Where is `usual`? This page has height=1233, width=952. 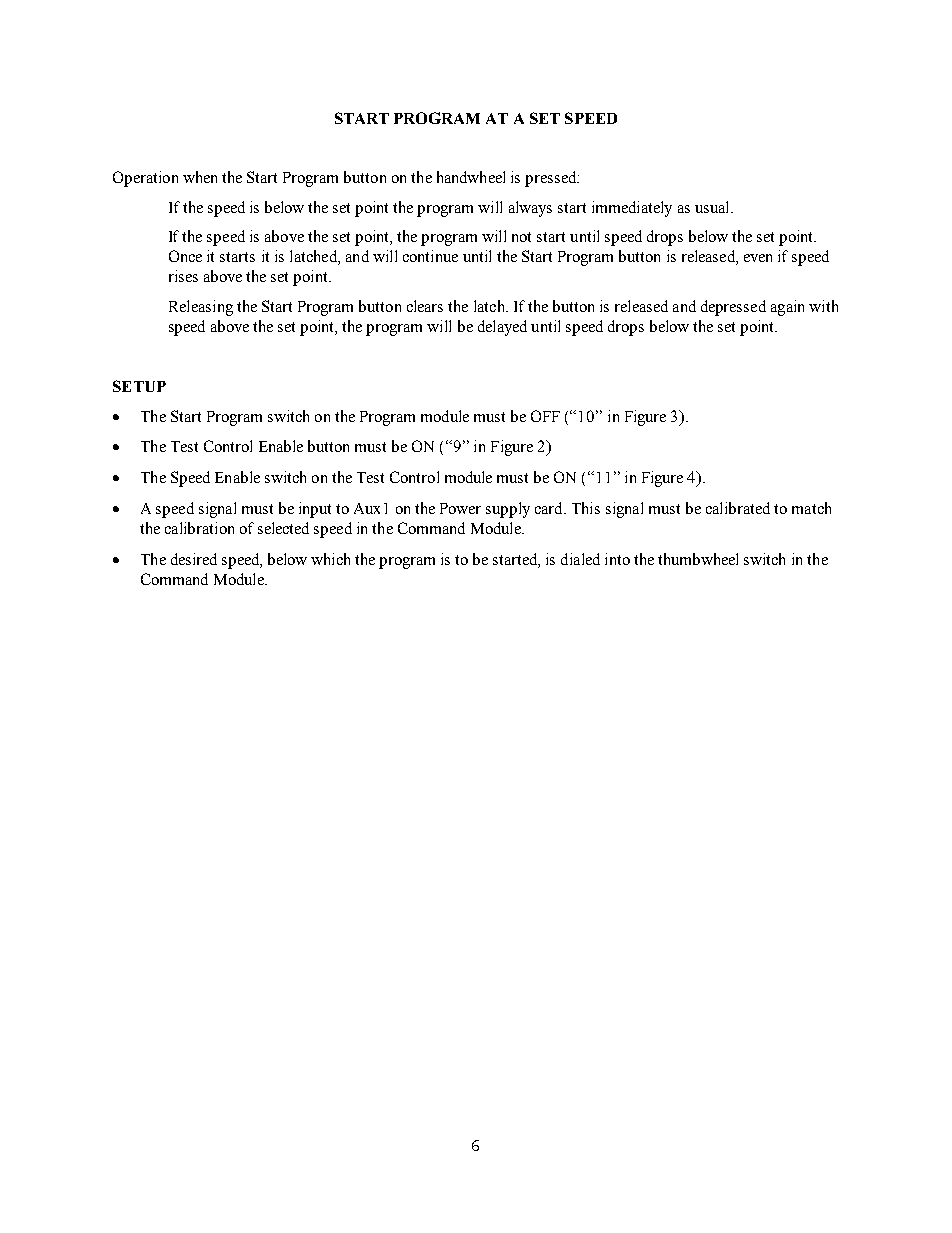 usual is located at coordinates (713, 207).
